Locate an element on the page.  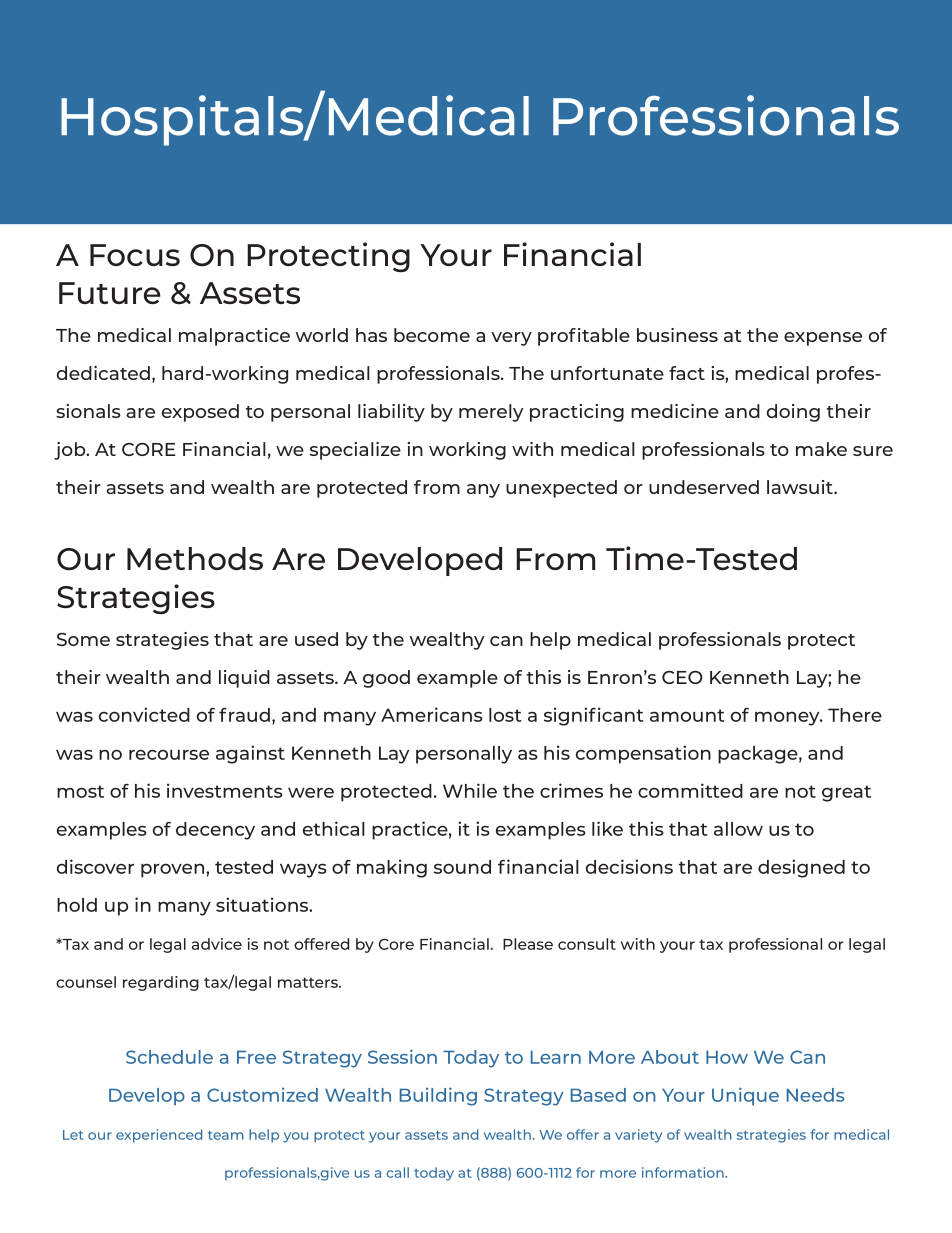
proven is located at coordinates (172, 870).
